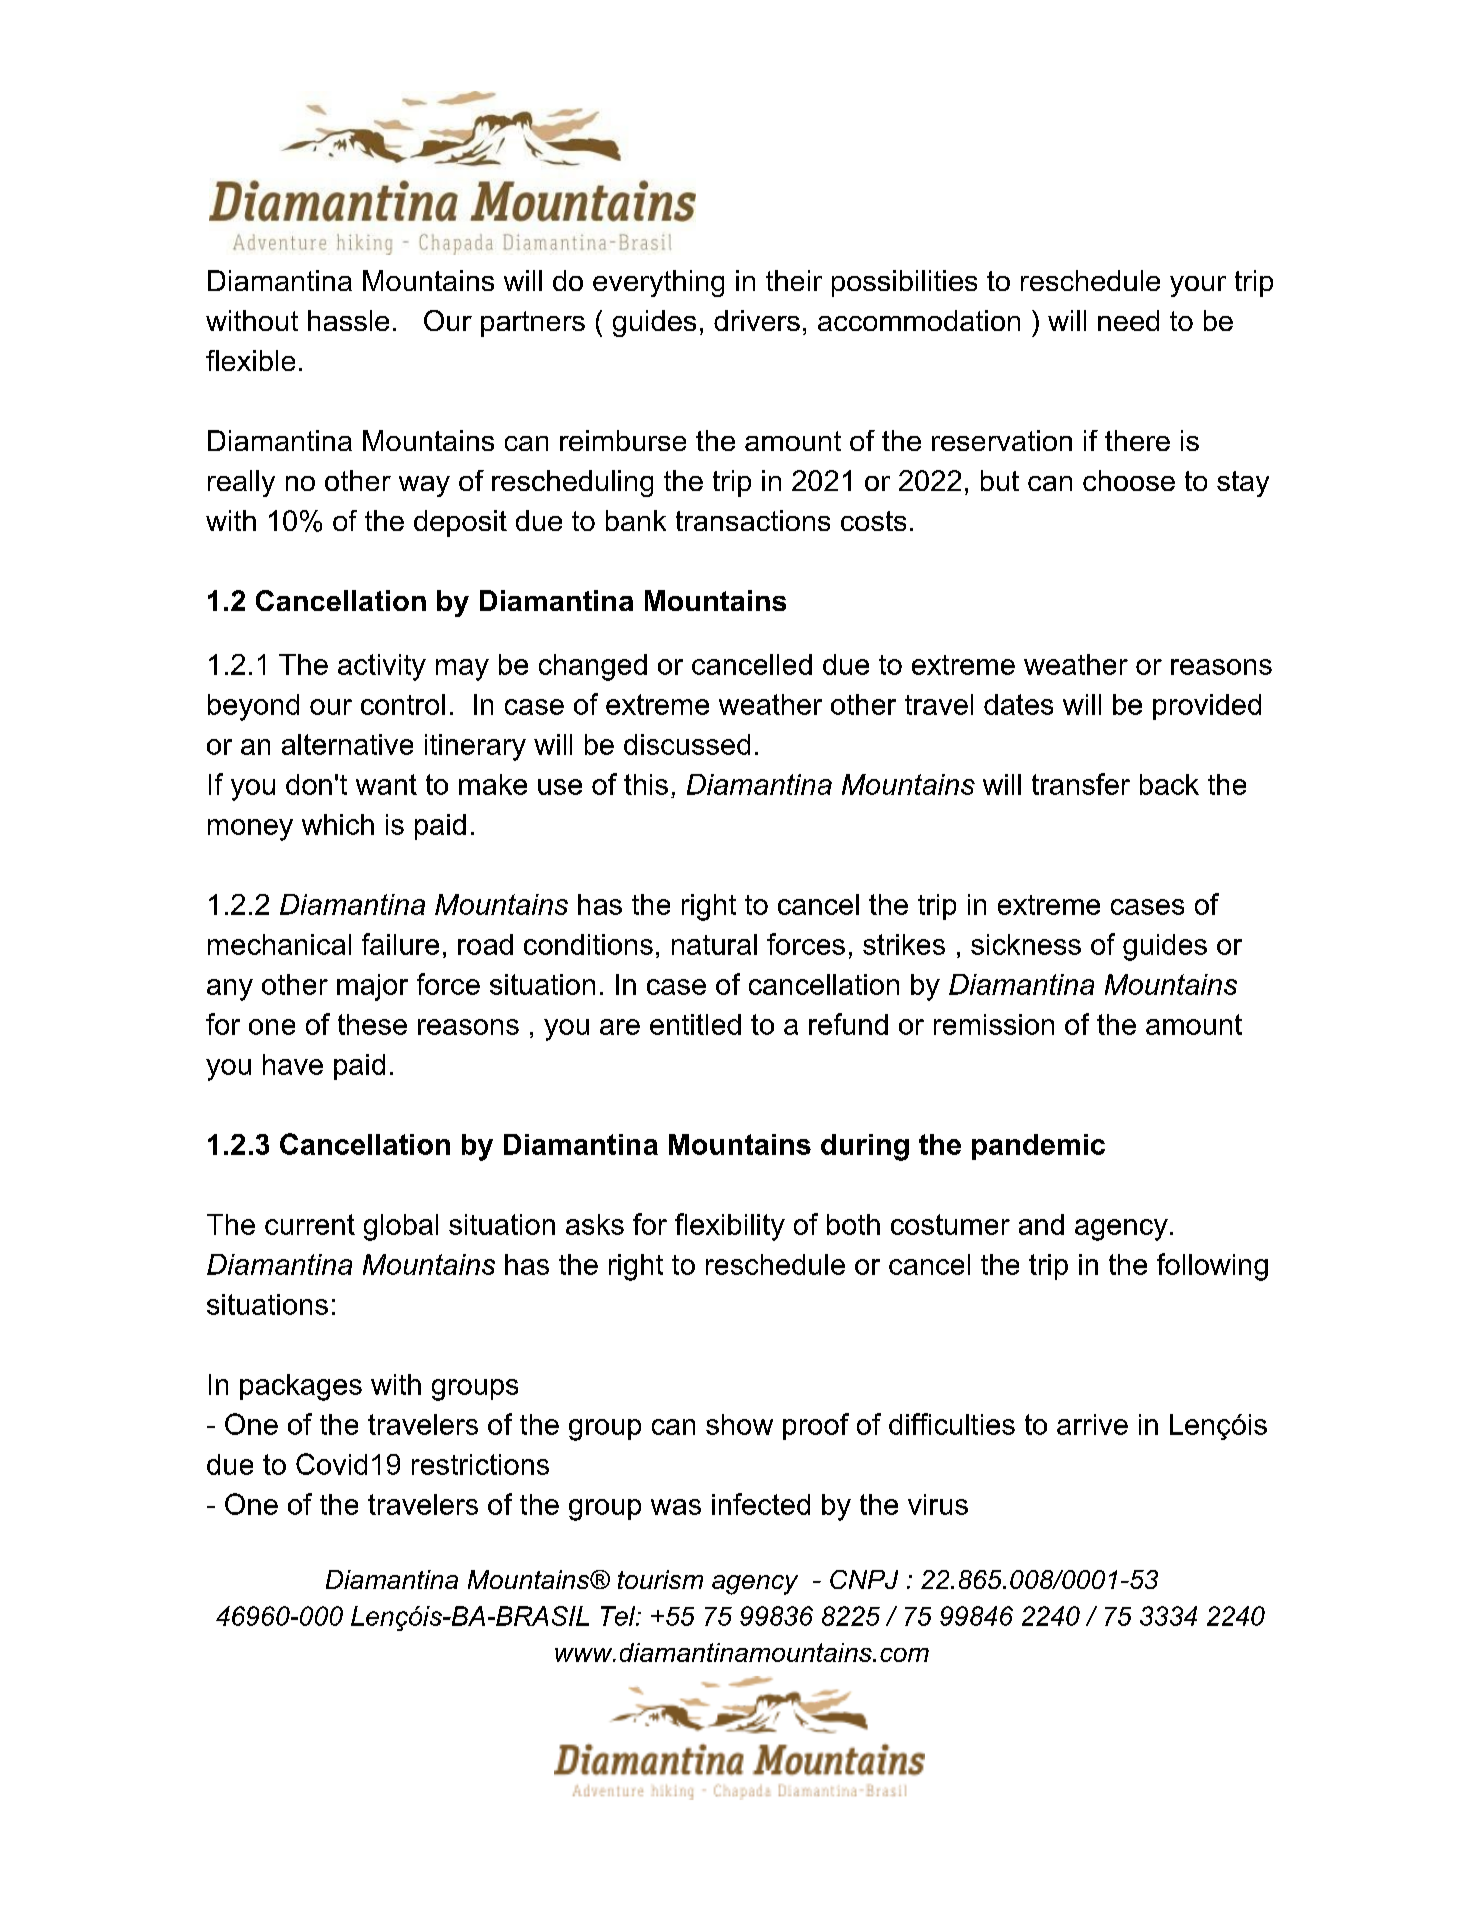 This page has width=1483, height=1920. What do you see at coordinates (1026, 944) in the page?
I see `sickness` at bounding box center [1026, 944].
